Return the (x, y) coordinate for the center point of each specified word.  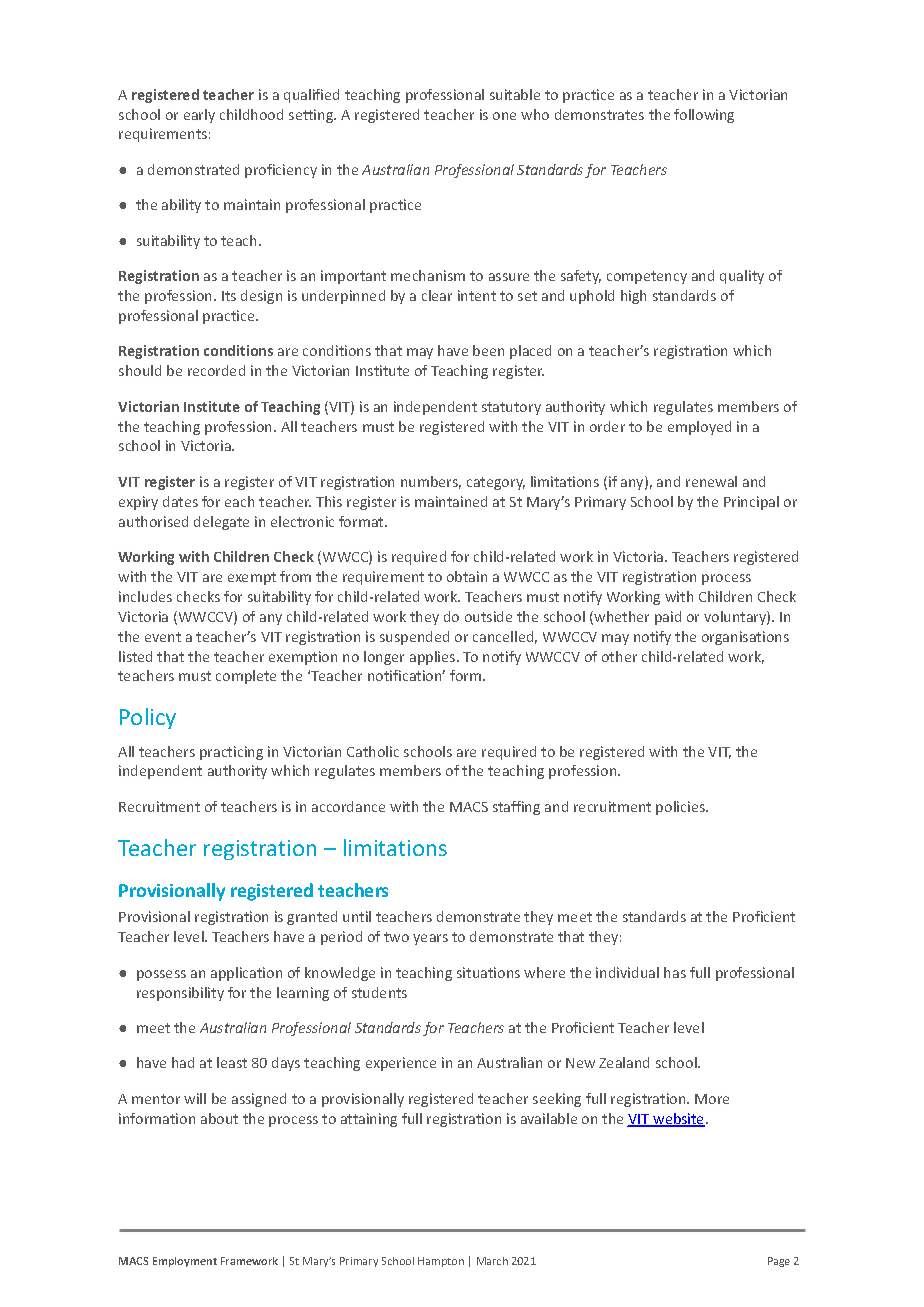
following (704, 116)
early (199, 116)
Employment (185, 1262)
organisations (745, 638)
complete (246, 677)
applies (434, 658)
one (504, 116)
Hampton (441, 1262)
